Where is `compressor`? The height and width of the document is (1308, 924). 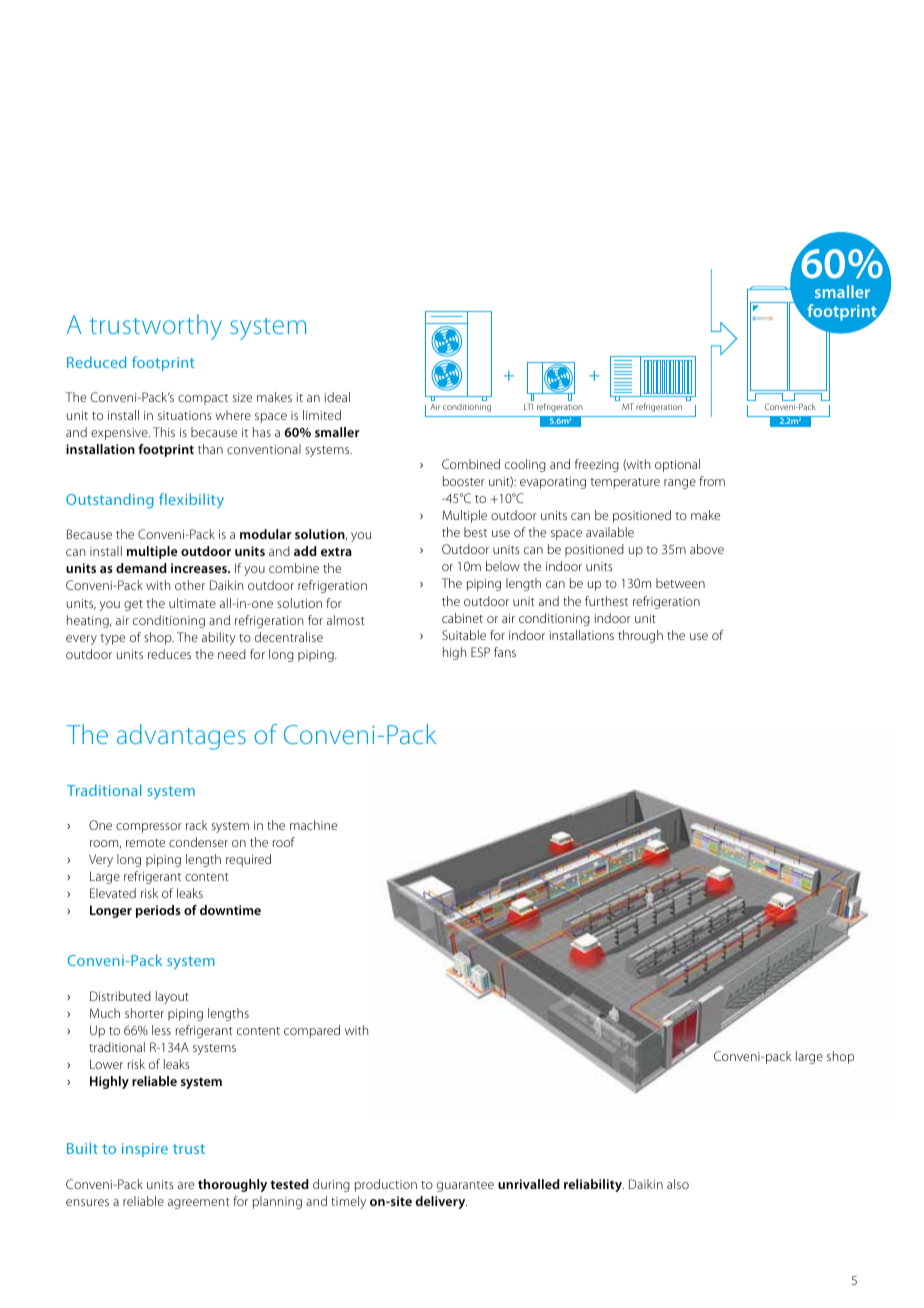 compressor is located at coordinates (149, 828).
